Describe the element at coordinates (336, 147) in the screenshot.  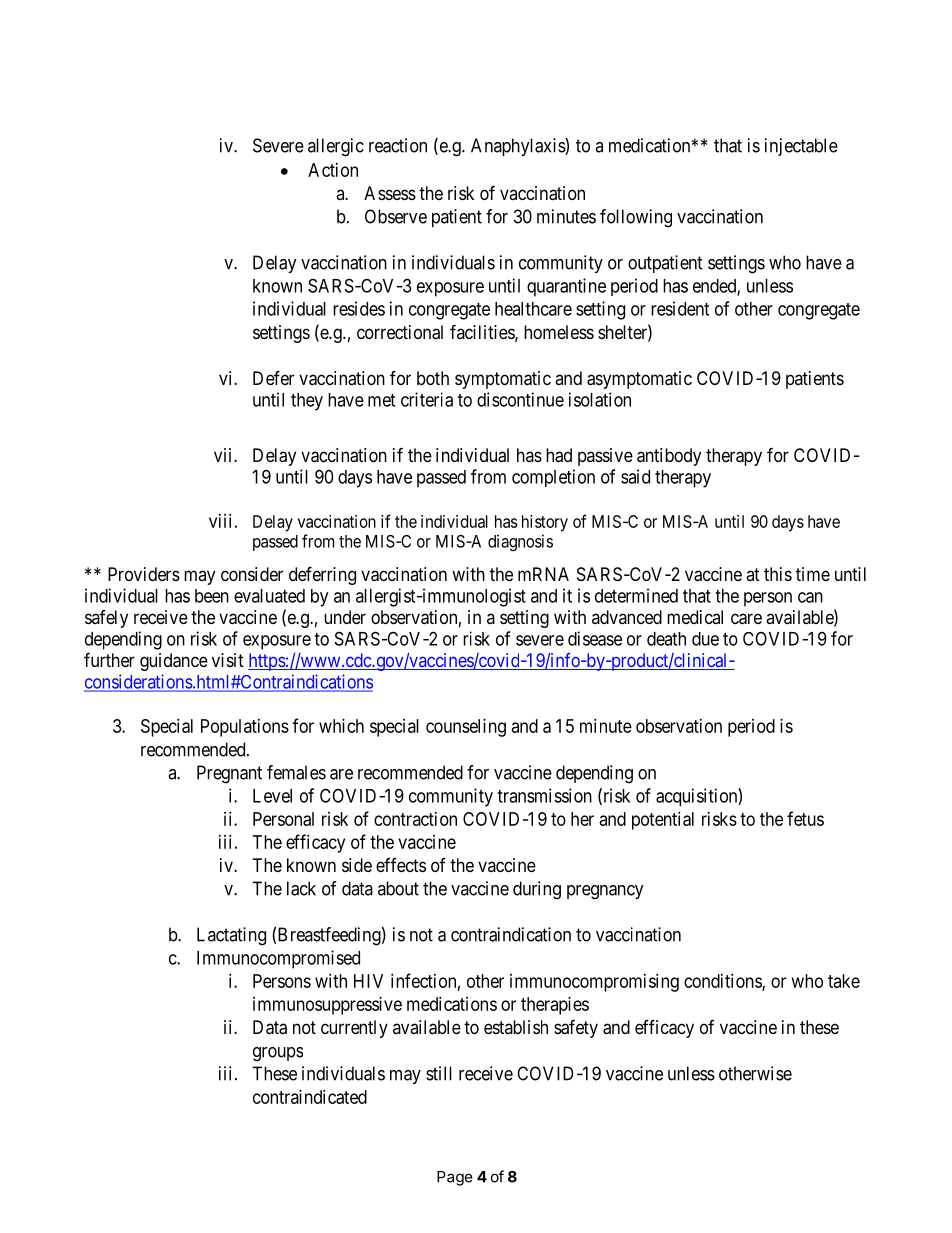
I see `allergic` at that location.
